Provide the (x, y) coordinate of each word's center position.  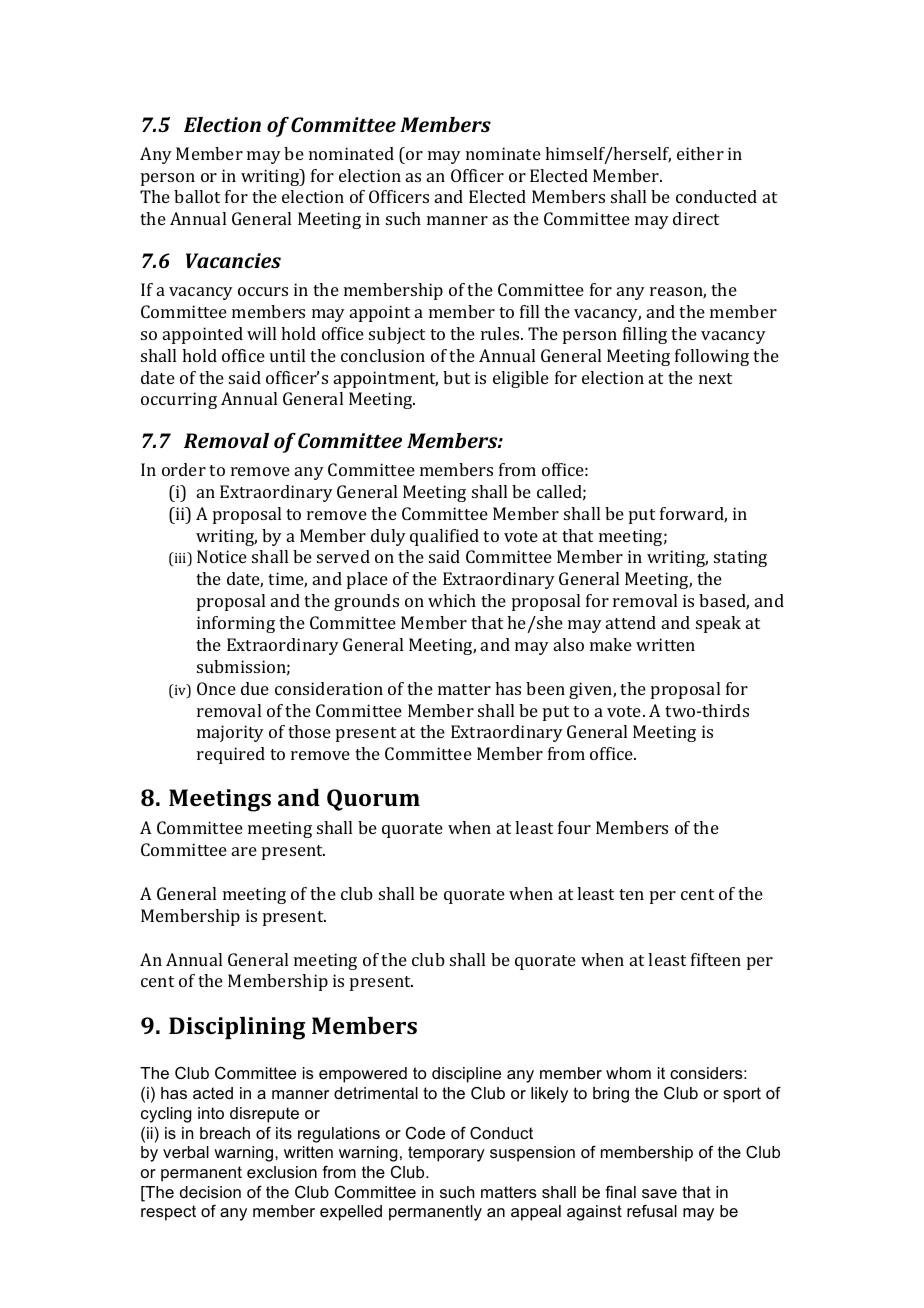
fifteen (716, 959)
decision (210, 1192)
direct (696, 218)
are (244, 851)
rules (501, 333)
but (456, 377)
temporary (446, 1154)
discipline (466, 1075)
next (715, 378)
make (611, 644)
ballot (197, 196)
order (184, 469)
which (452, 600)
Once (216, 688)
